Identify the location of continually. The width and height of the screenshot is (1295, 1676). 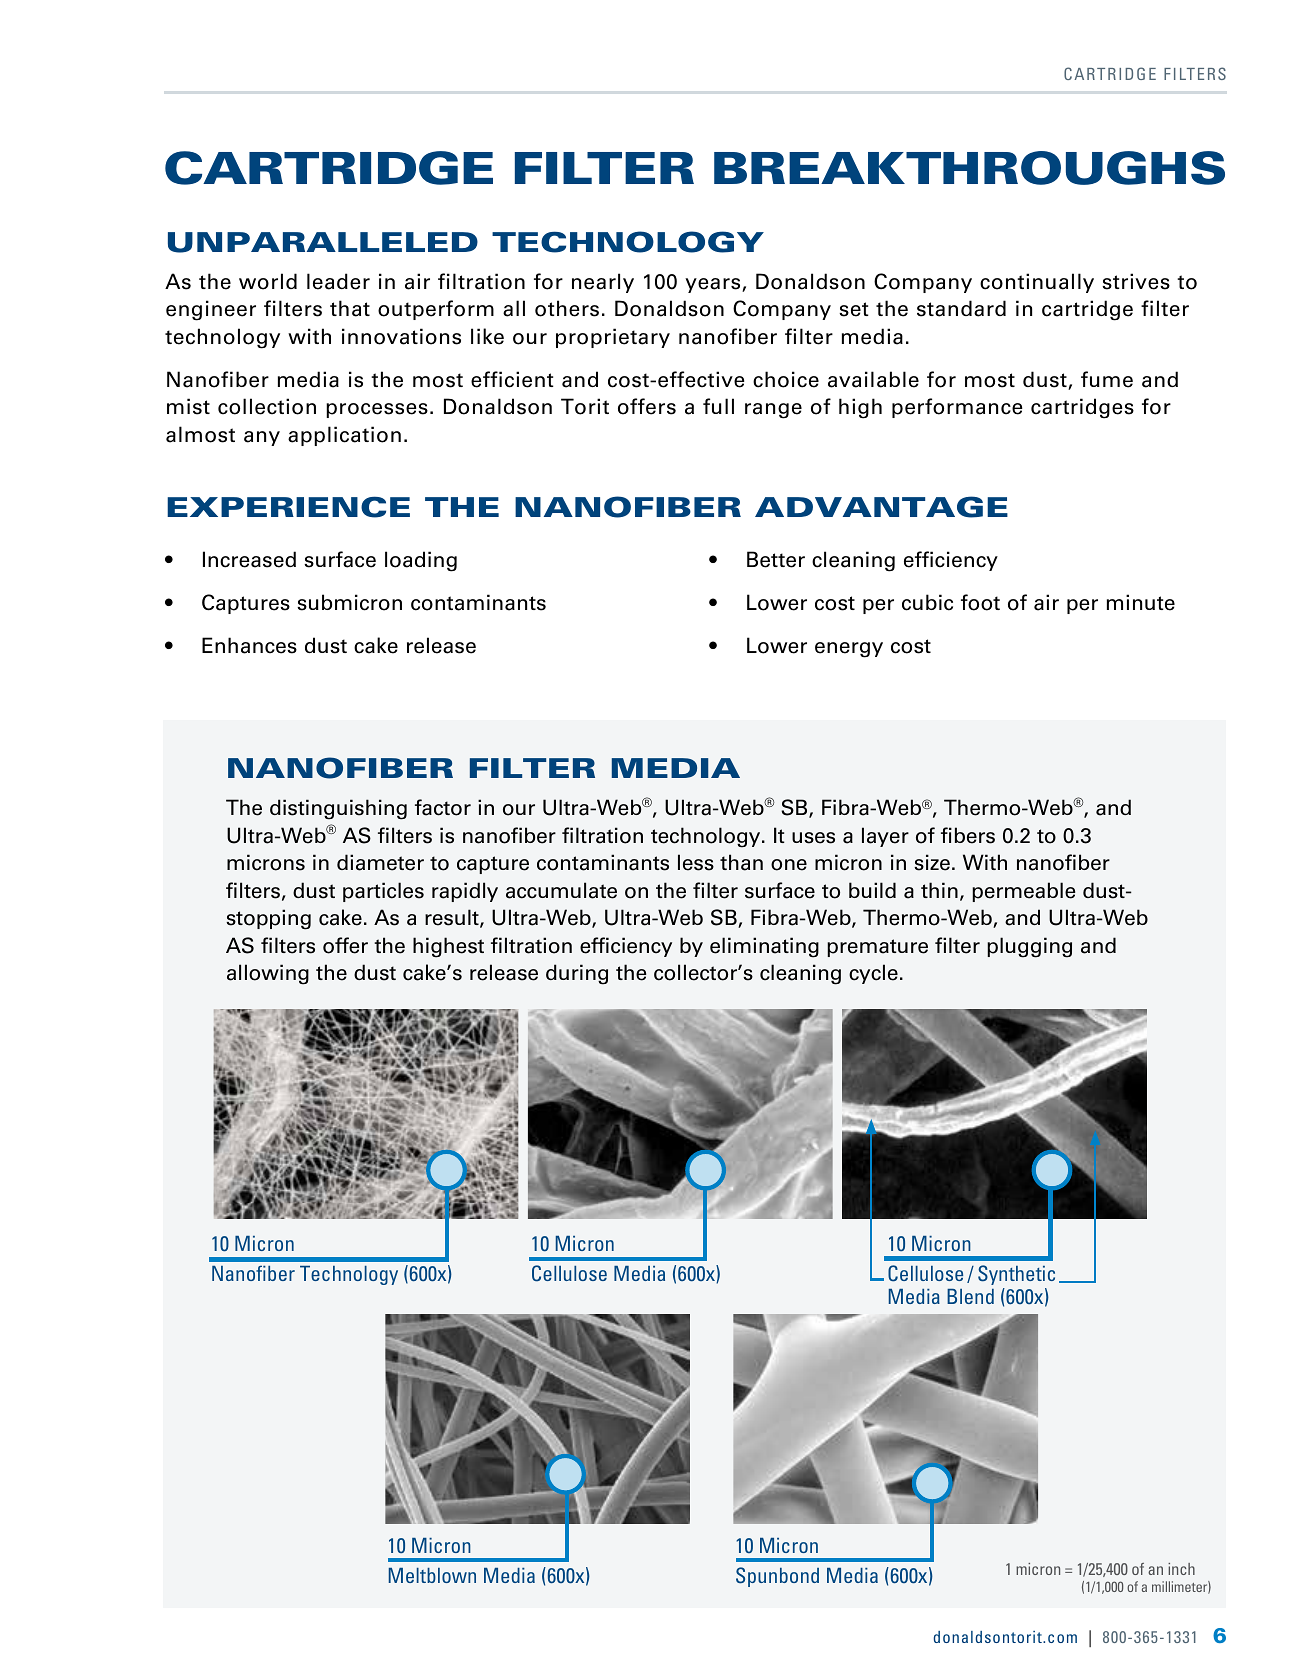
(1037, 283).
